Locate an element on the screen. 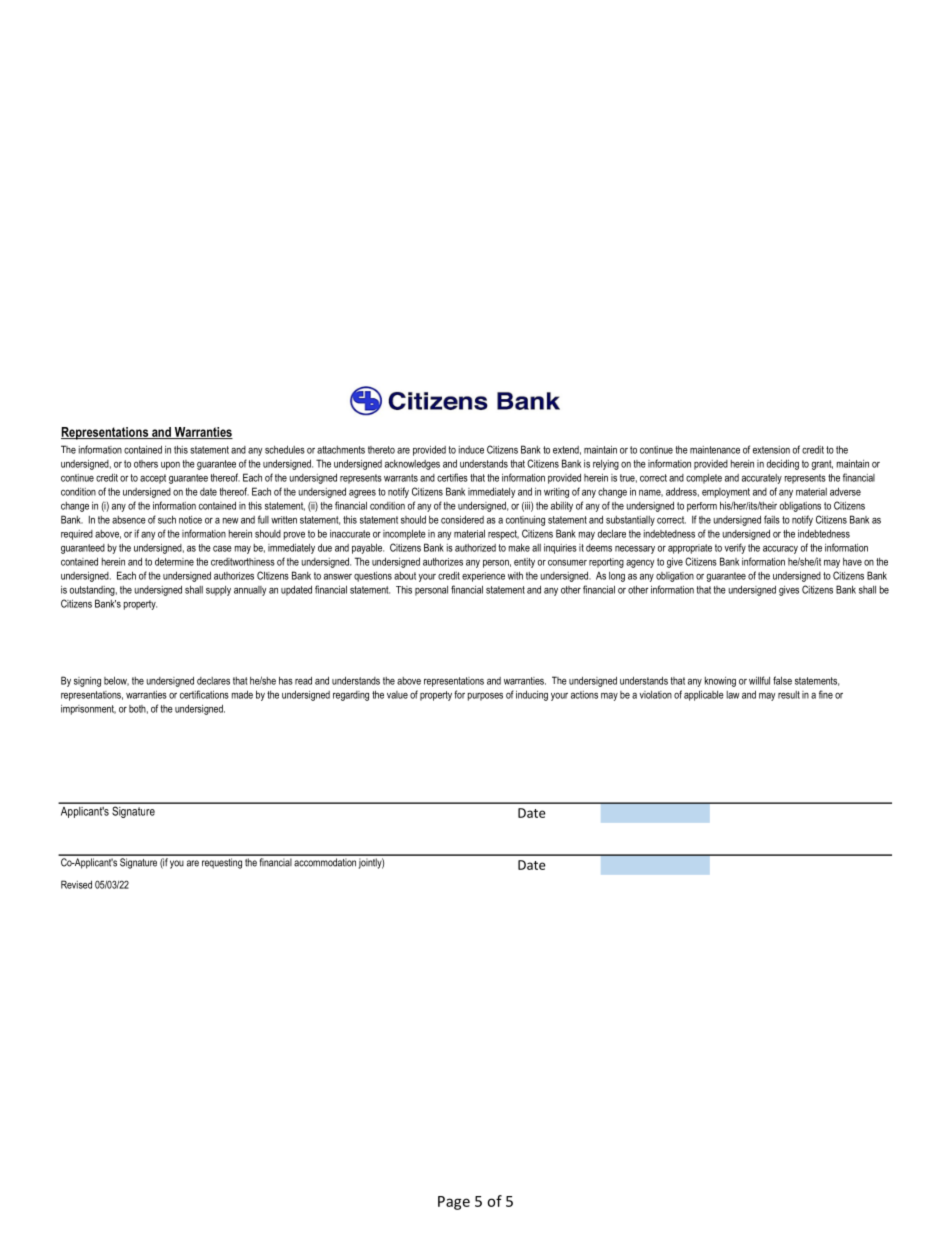 The height and width of the screenshot is (1233, 952). certifications is located at coordinates (204, 694).
